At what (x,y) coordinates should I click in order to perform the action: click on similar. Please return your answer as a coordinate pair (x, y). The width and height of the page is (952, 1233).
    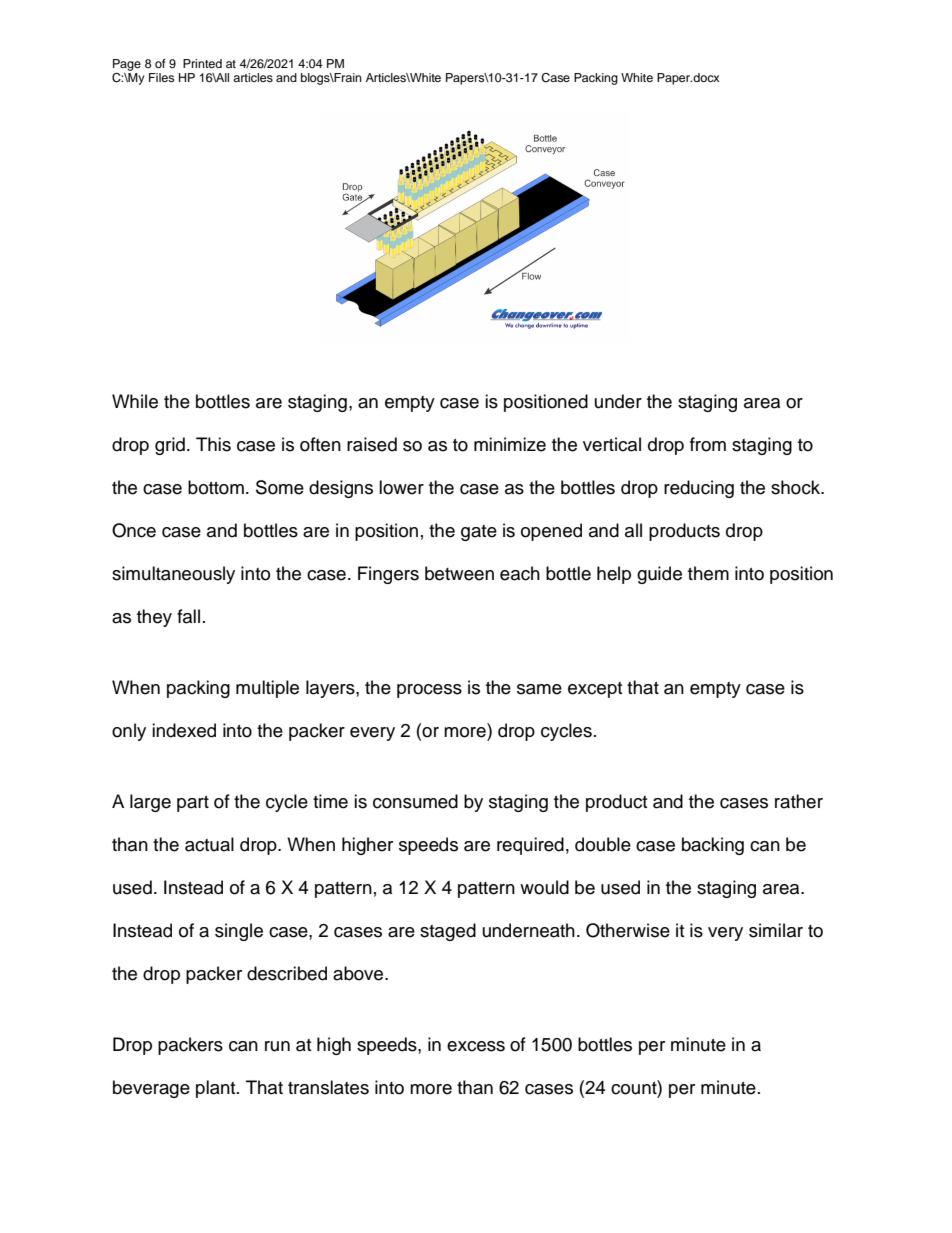
    Looking at the image, I should click on (776, 930).
